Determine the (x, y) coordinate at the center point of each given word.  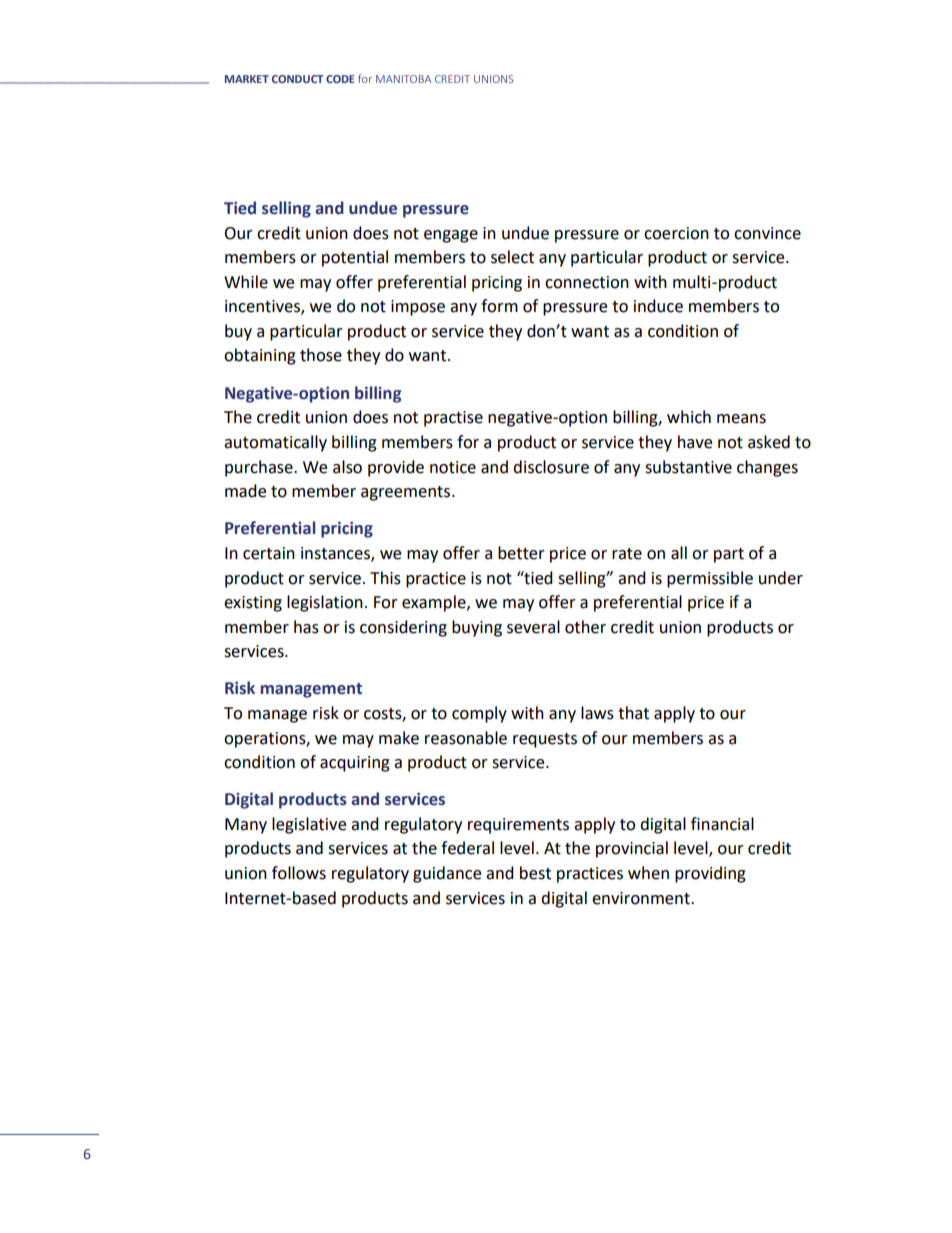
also (347, 467)
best (535, 873)
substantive (688, 467)
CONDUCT (297, 79)
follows (299, 873)
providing (710, 874)
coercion (676, 233)
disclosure (551, 467)
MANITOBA (403, 79)
